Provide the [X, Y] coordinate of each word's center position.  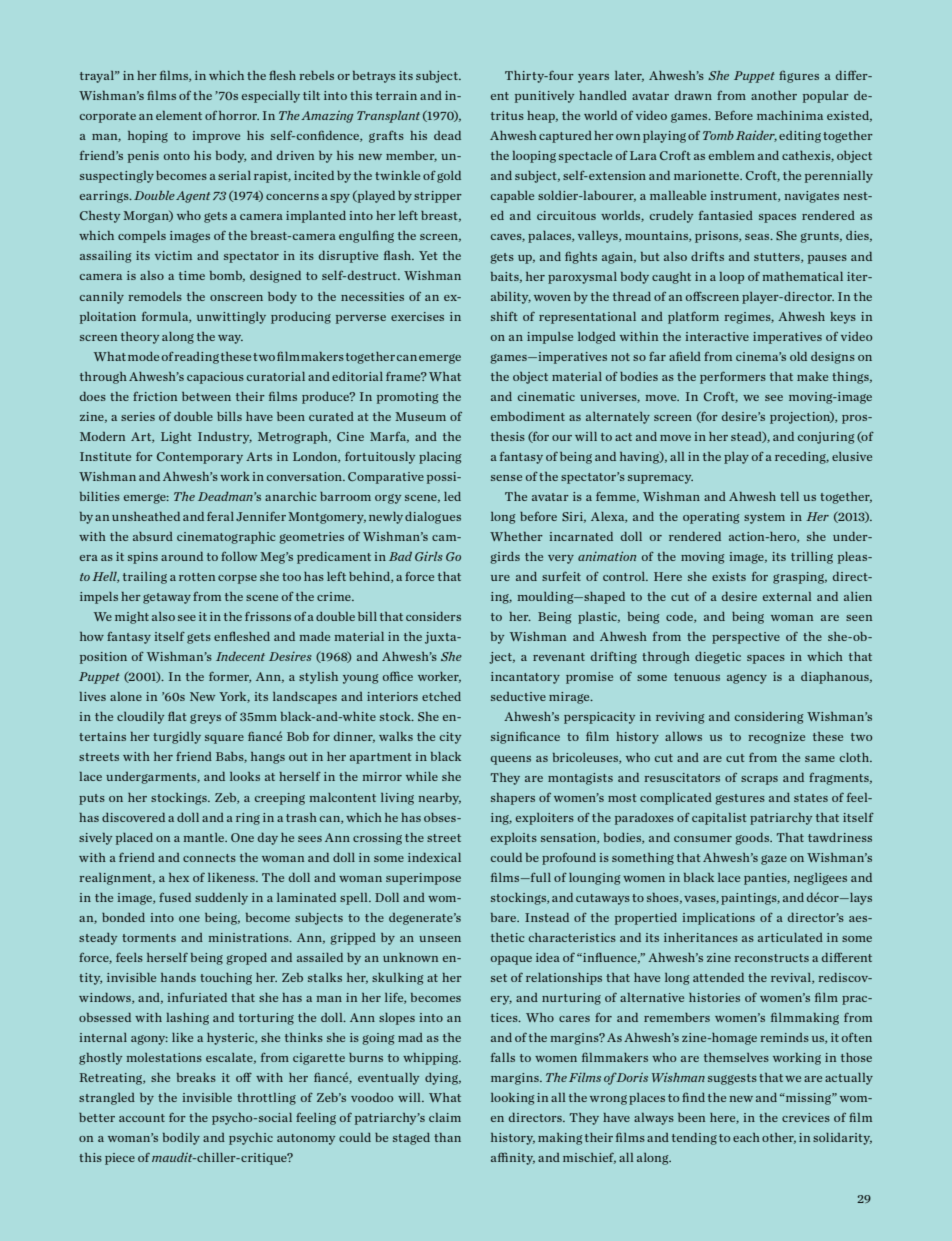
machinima [790, 115]
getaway [167, 598]
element [179, 115]
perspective [746, 638]
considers [433, 616]
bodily [181, 1139]
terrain [396, 95]
